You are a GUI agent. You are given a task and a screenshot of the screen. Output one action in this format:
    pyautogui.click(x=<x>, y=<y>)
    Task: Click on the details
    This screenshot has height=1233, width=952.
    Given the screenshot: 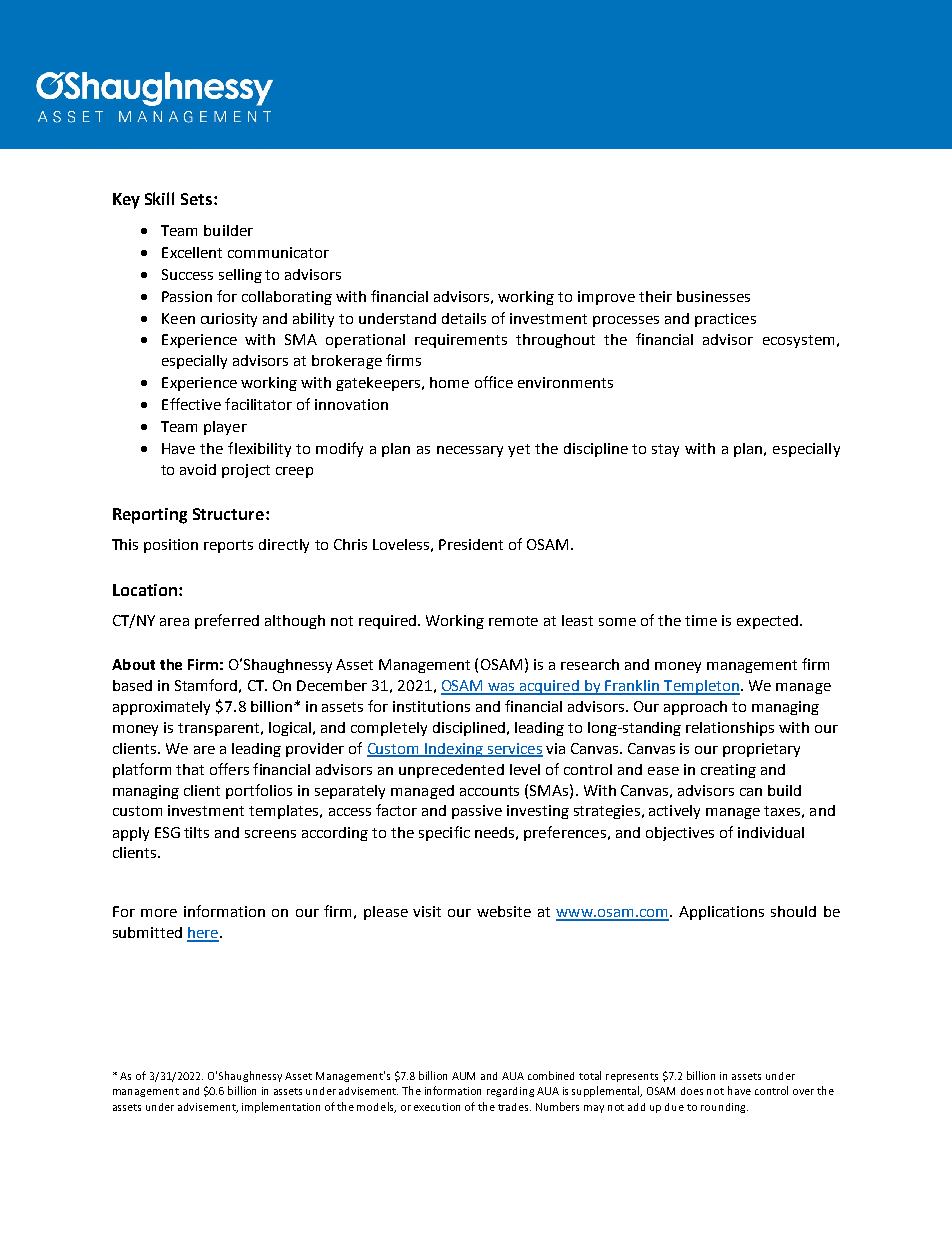 What is the action you would take?
    pyautogui.click(x=464, y=318)
